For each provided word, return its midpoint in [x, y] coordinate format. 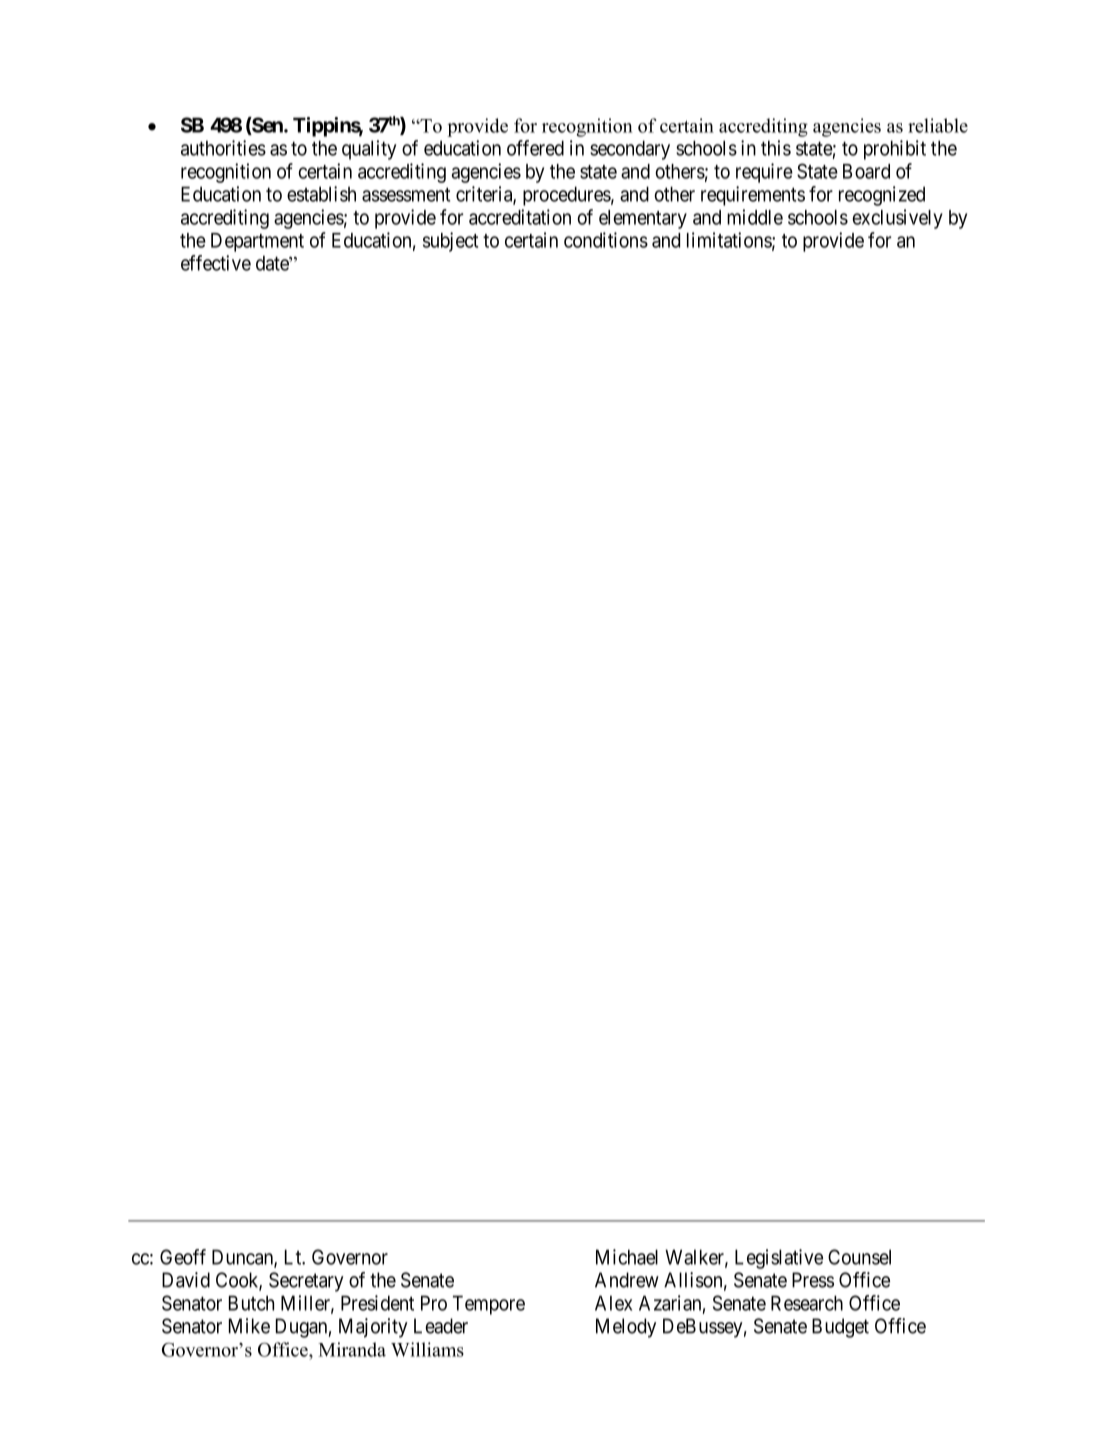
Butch [251, 1303]
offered [535, 148]
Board [866, 171]
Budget [840, 1328]
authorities [223, 148]
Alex [613, 1303]
